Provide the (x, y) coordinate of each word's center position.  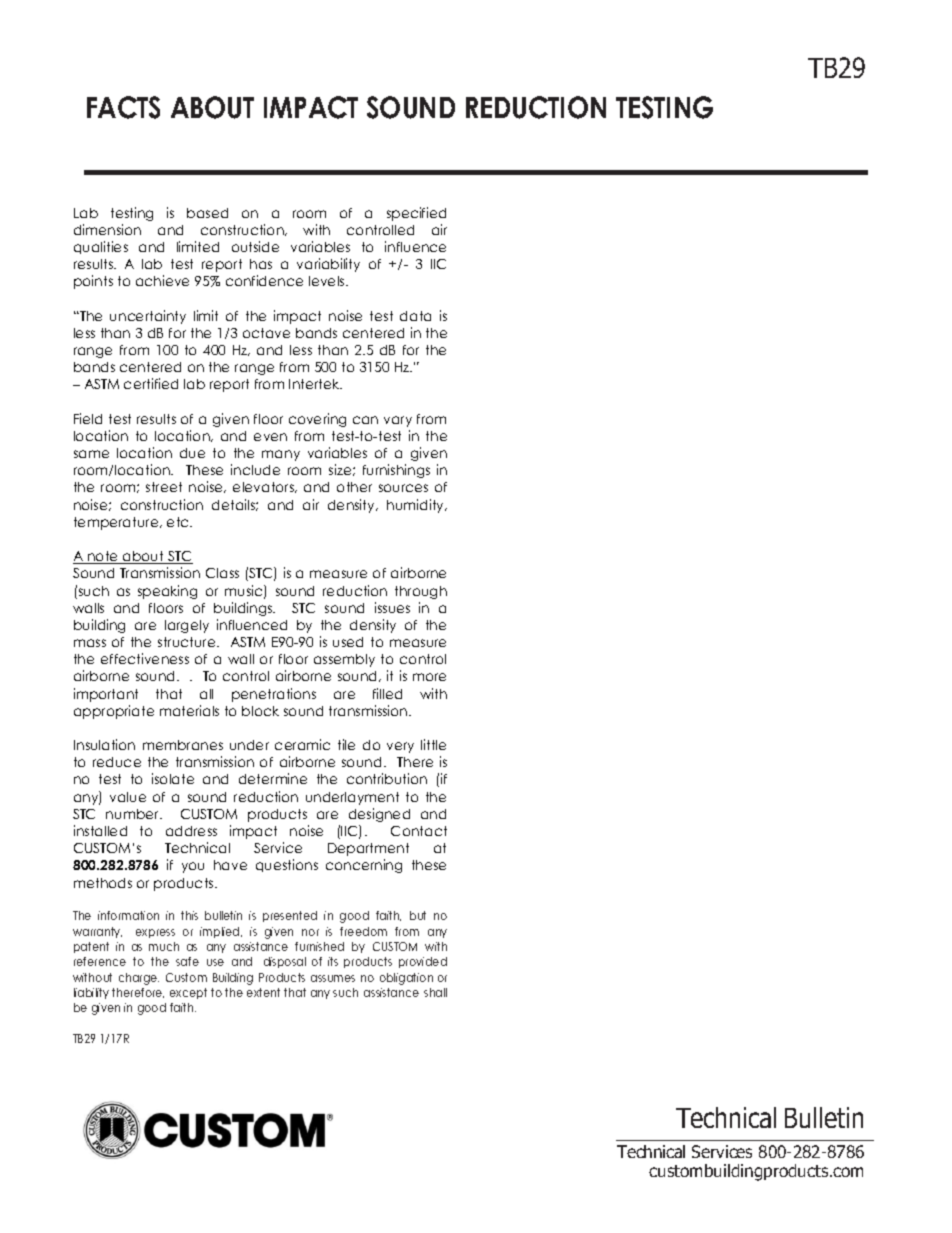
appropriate (114, 712)
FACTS (123, 107)
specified (416, 214)
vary (398, 421)
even (270, 437)
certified (151, 383)
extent (263, 992)
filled (387, 693)
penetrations (274, 695)
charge (139, 979)
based (207, 213)
